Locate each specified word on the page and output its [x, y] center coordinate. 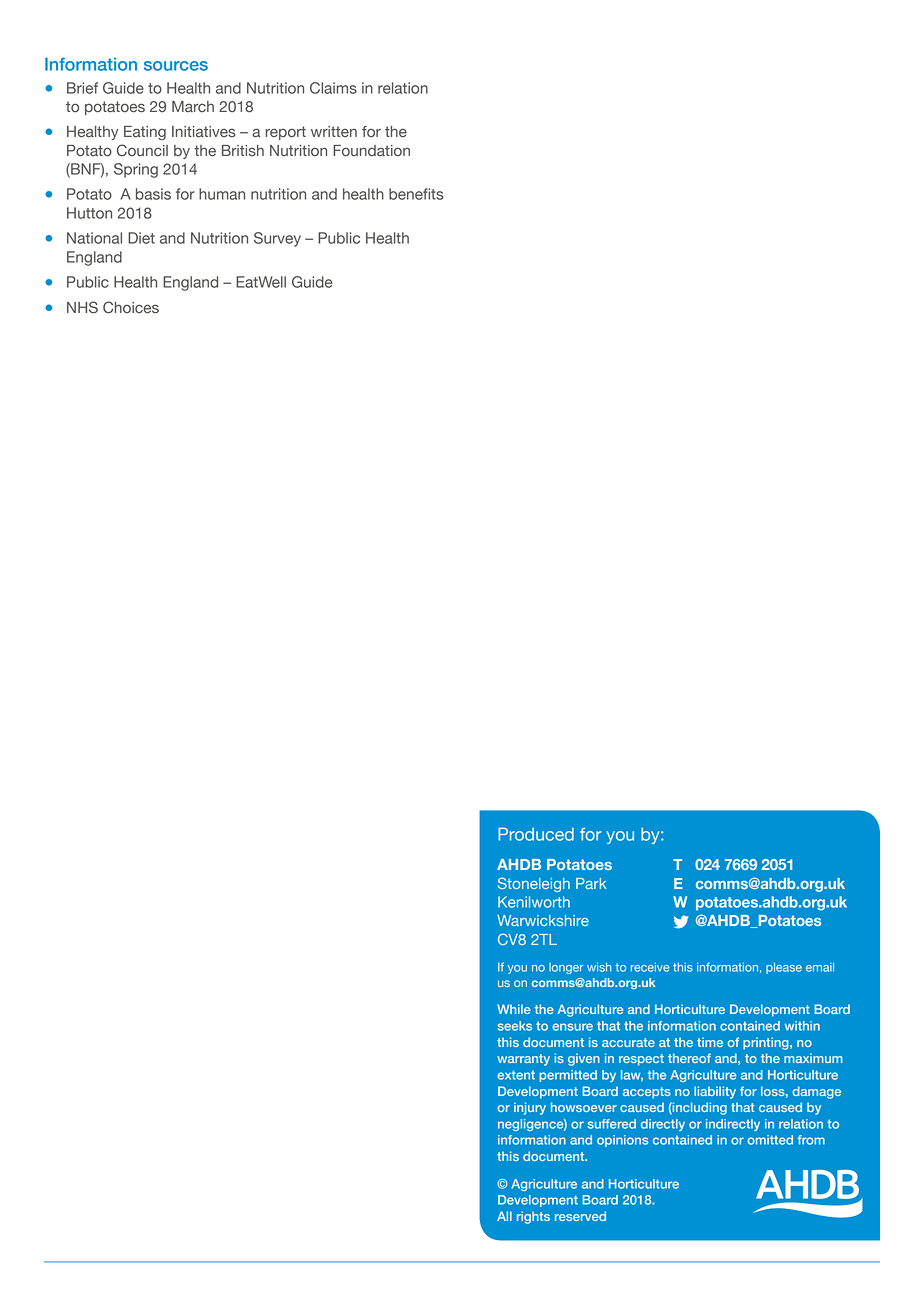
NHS [82, 307]
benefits [416, 194]
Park [591, 883]
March [193, 106]
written [334, 131]
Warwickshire [543, 920]
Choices [131, 307]
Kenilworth [534, 902]
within [802, 1026]
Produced [536, 834]
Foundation [371, 151]
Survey [277, 239]
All [504, 1216]
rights [533, 1217]
